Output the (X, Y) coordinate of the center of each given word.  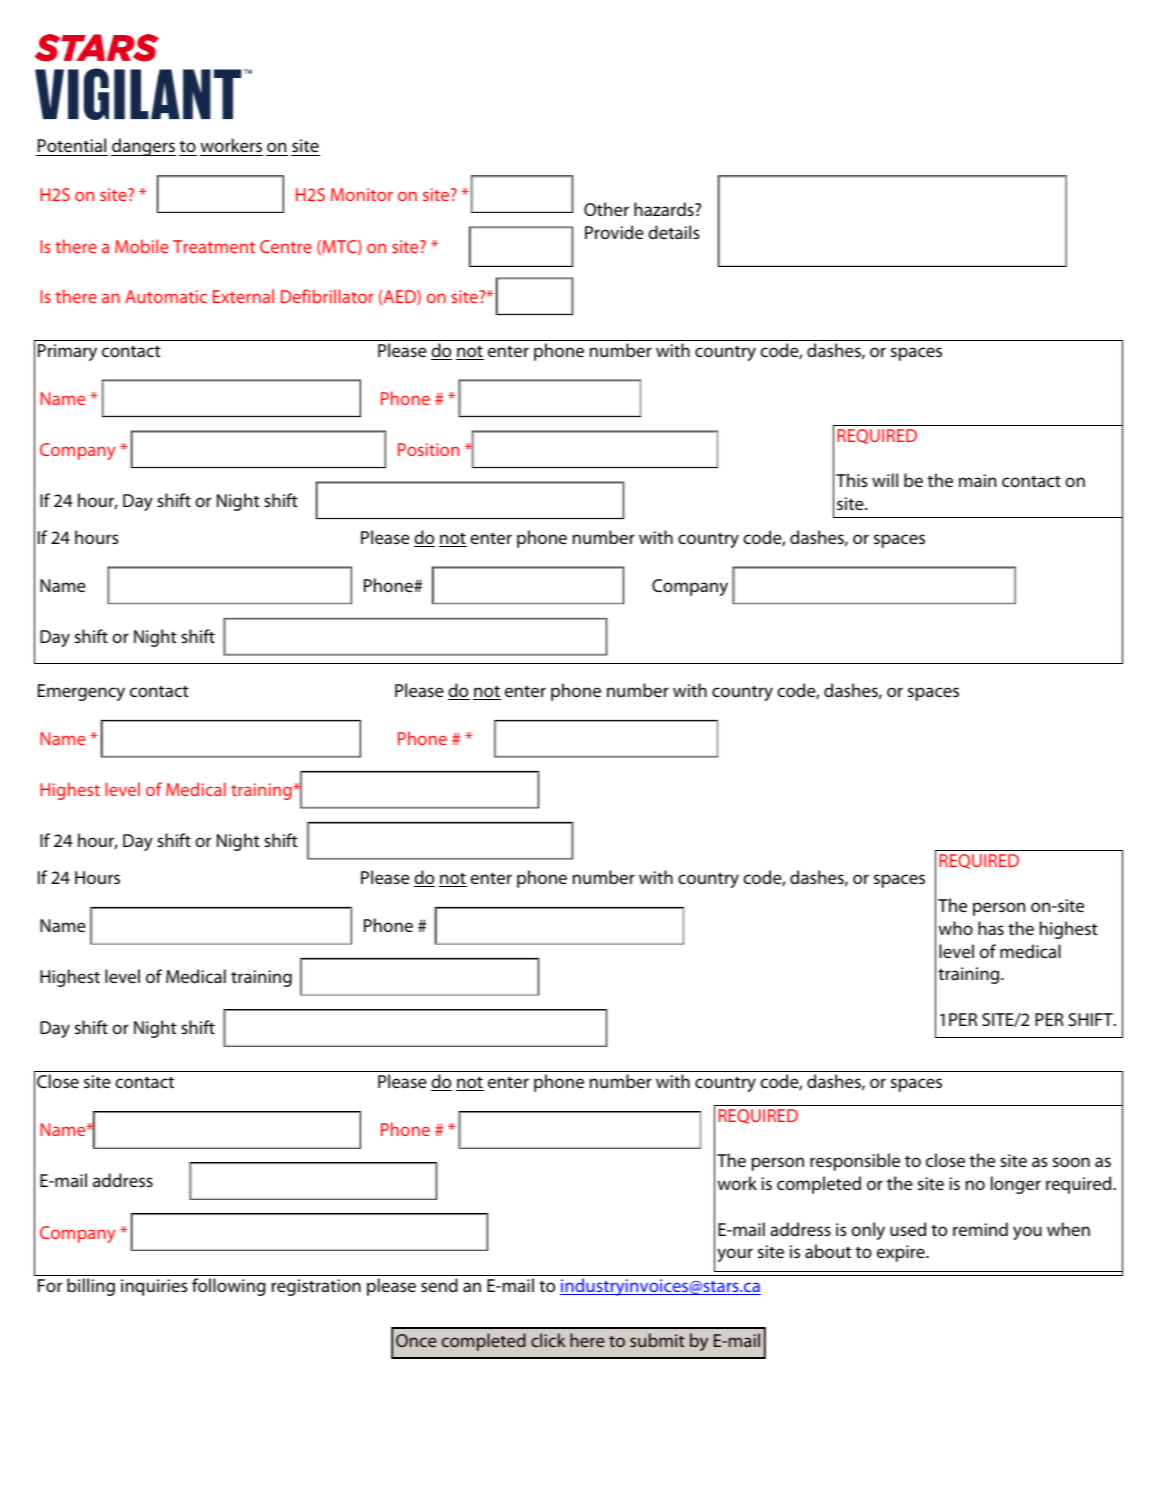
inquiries (154, 1287)
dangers (143, 147)
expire (902, 1253)
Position (428, 449)
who (955, 928)
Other (606, 209)
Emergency (81, 692)
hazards (665, 209)
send (439, 1285)
